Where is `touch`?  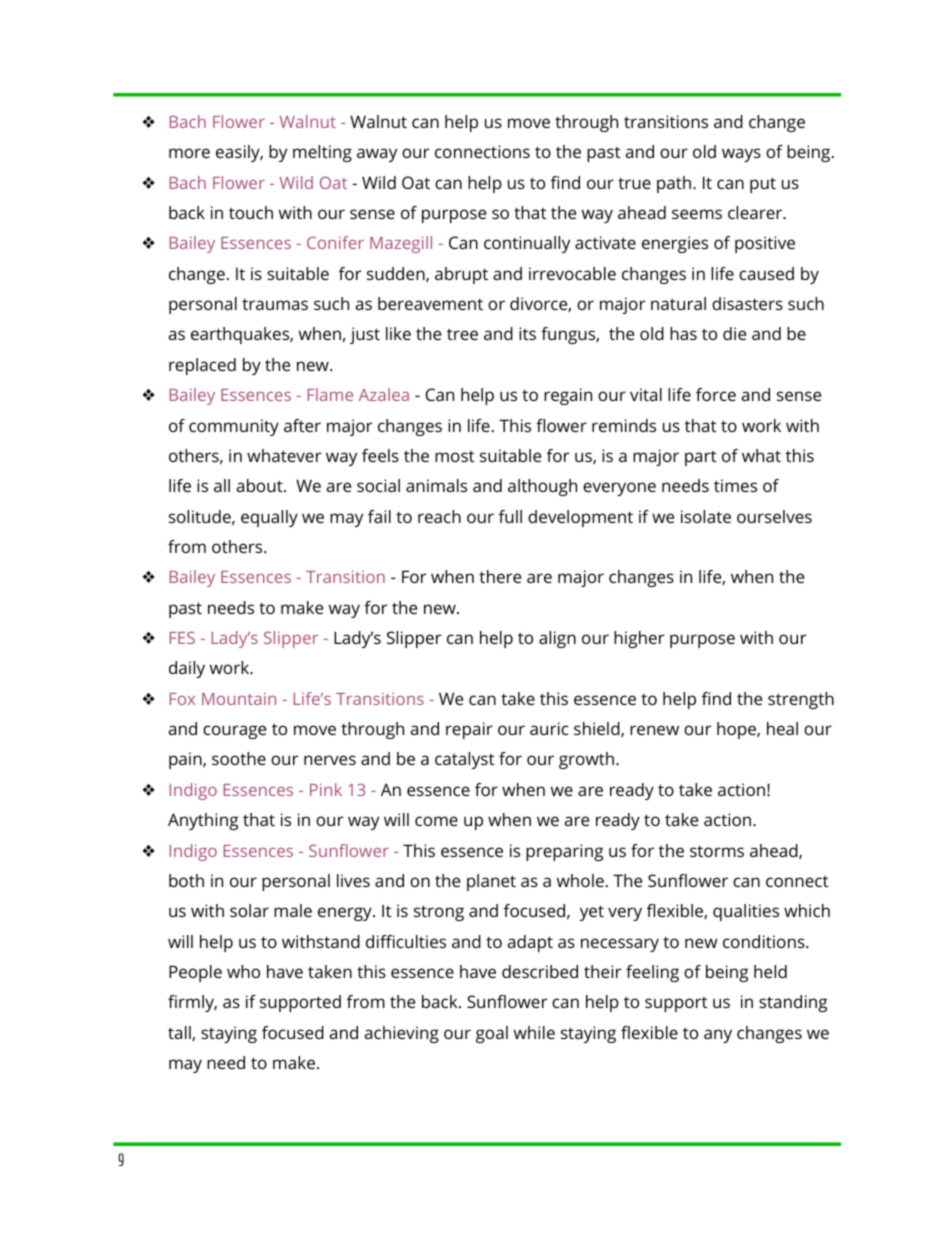
touch is located at coordinates (251, 212).
